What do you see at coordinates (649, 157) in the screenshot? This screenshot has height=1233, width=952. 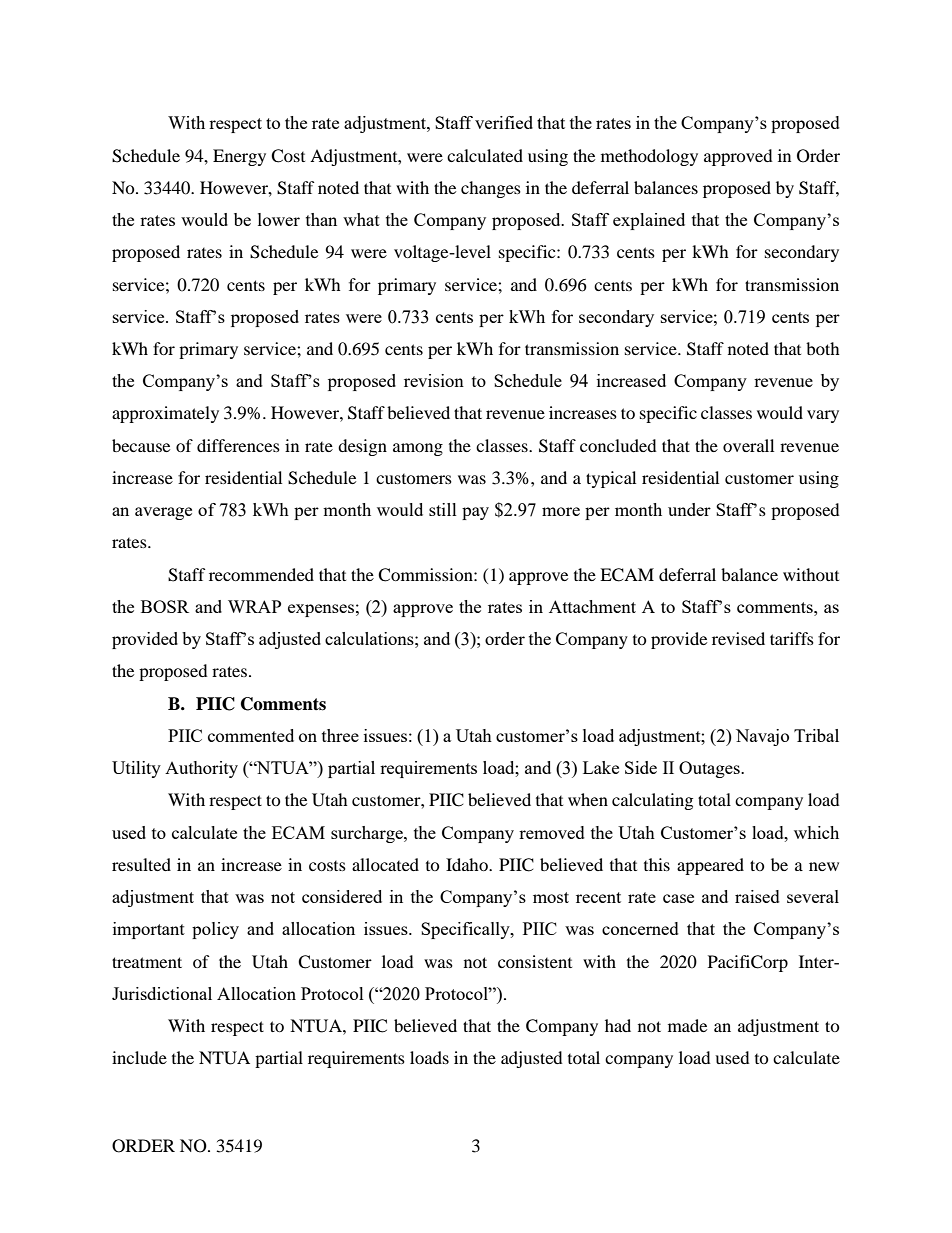 I see `methodology` at bounding box center [649, 157].
